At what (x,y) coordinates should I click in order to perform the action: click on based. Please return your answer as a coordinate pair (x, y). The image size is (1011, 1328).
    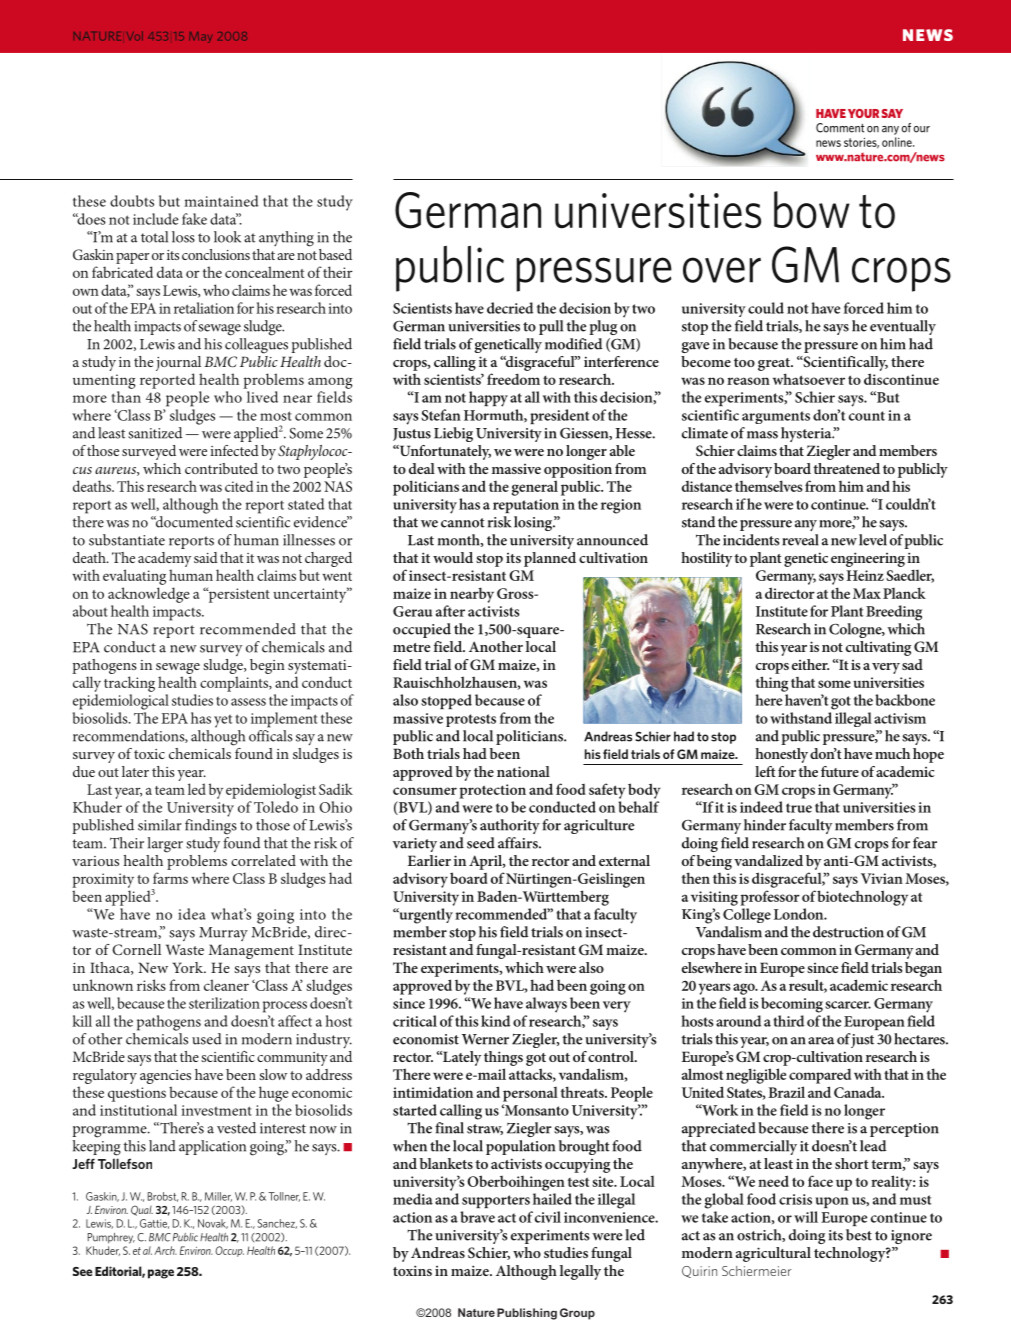
    Looking at the image, I should click on (335, 254).
